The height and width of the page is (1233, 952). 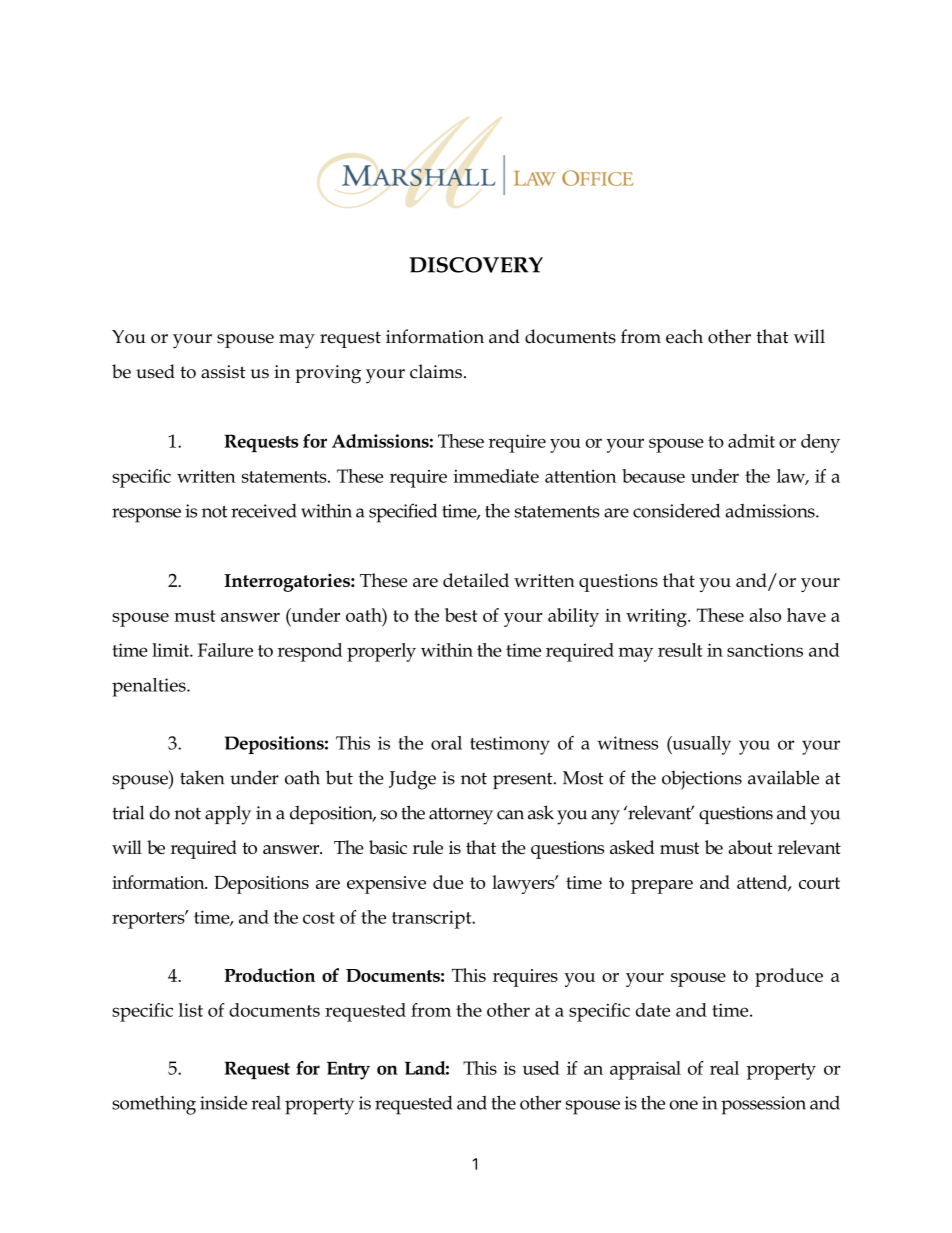 What do you see at coordinates (461, 816) in the page?
I see `attorney` at bounding box center [461, 816].
